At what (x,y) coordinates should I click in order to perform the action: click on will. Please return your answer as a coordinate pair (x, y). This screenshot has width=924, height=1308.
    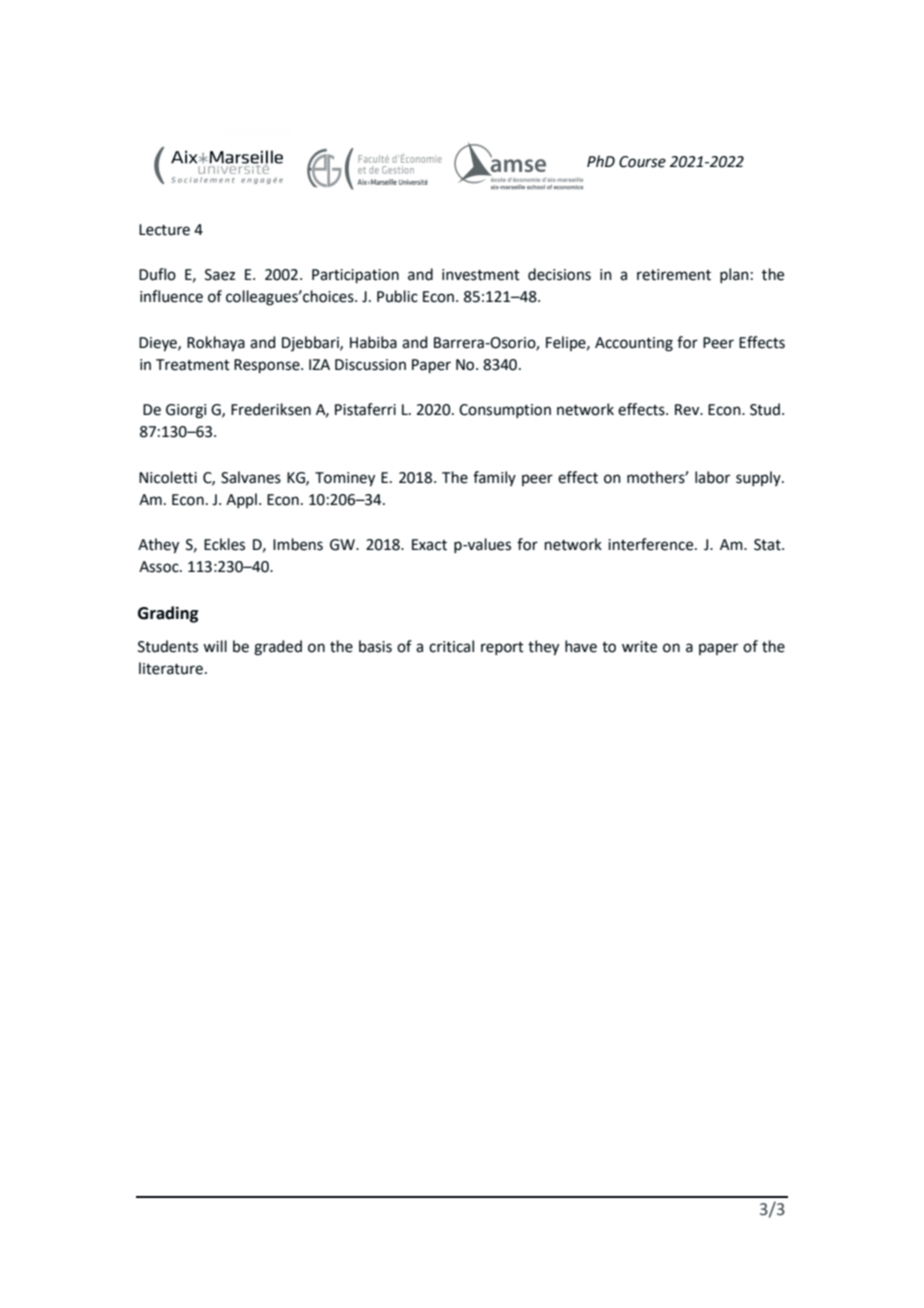
    Looking at the image, I should click on (215, 646).
